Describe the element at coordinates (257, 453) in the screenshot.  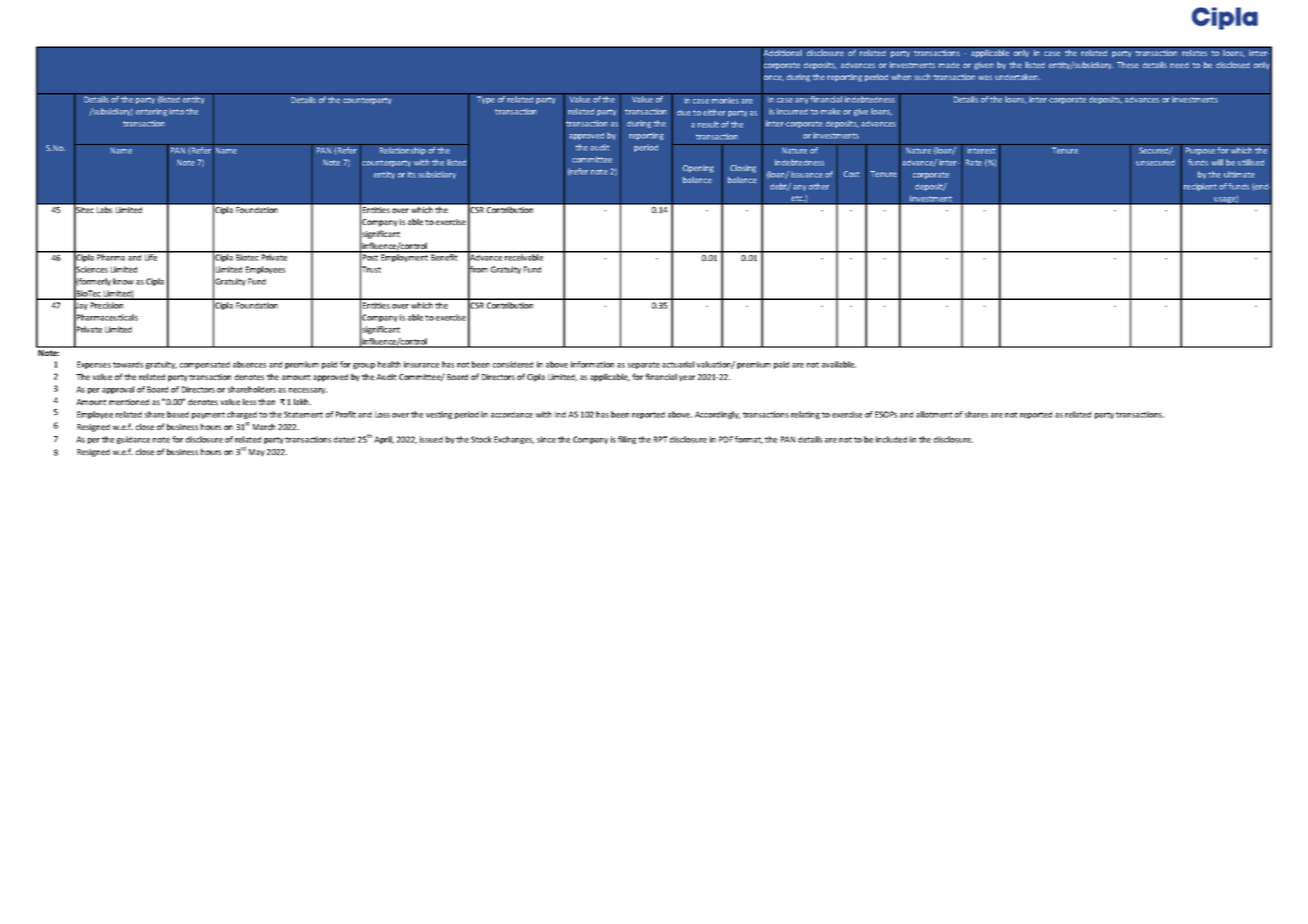
I see `May` at that location.
